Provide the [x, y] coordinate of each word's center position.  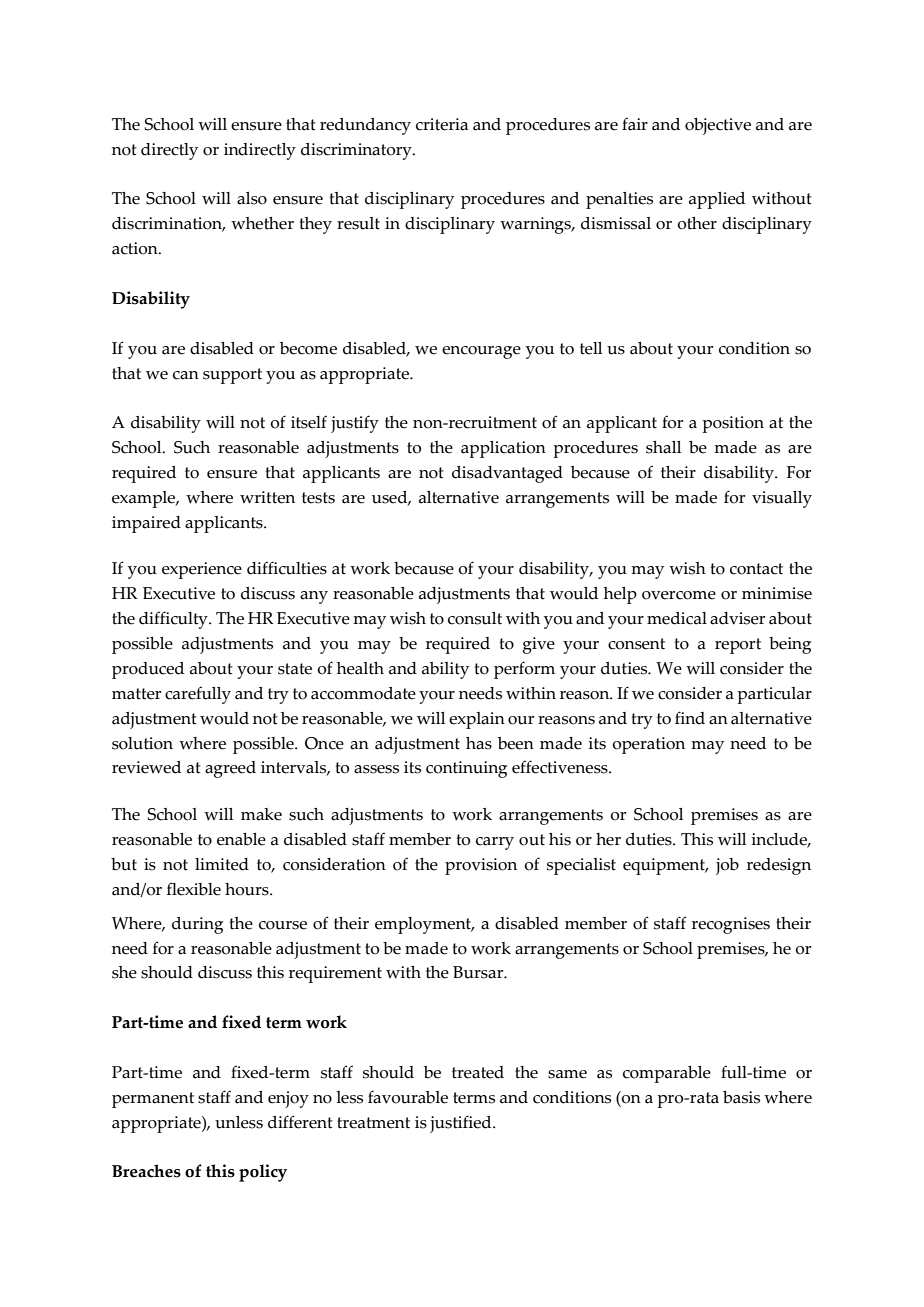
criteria [442, 124]
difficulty [174, 620]
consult [475, 618]
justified [462, 1124]
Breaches [146, 1171]
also [252, 198]
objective [718, 126]
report [738, 646]
